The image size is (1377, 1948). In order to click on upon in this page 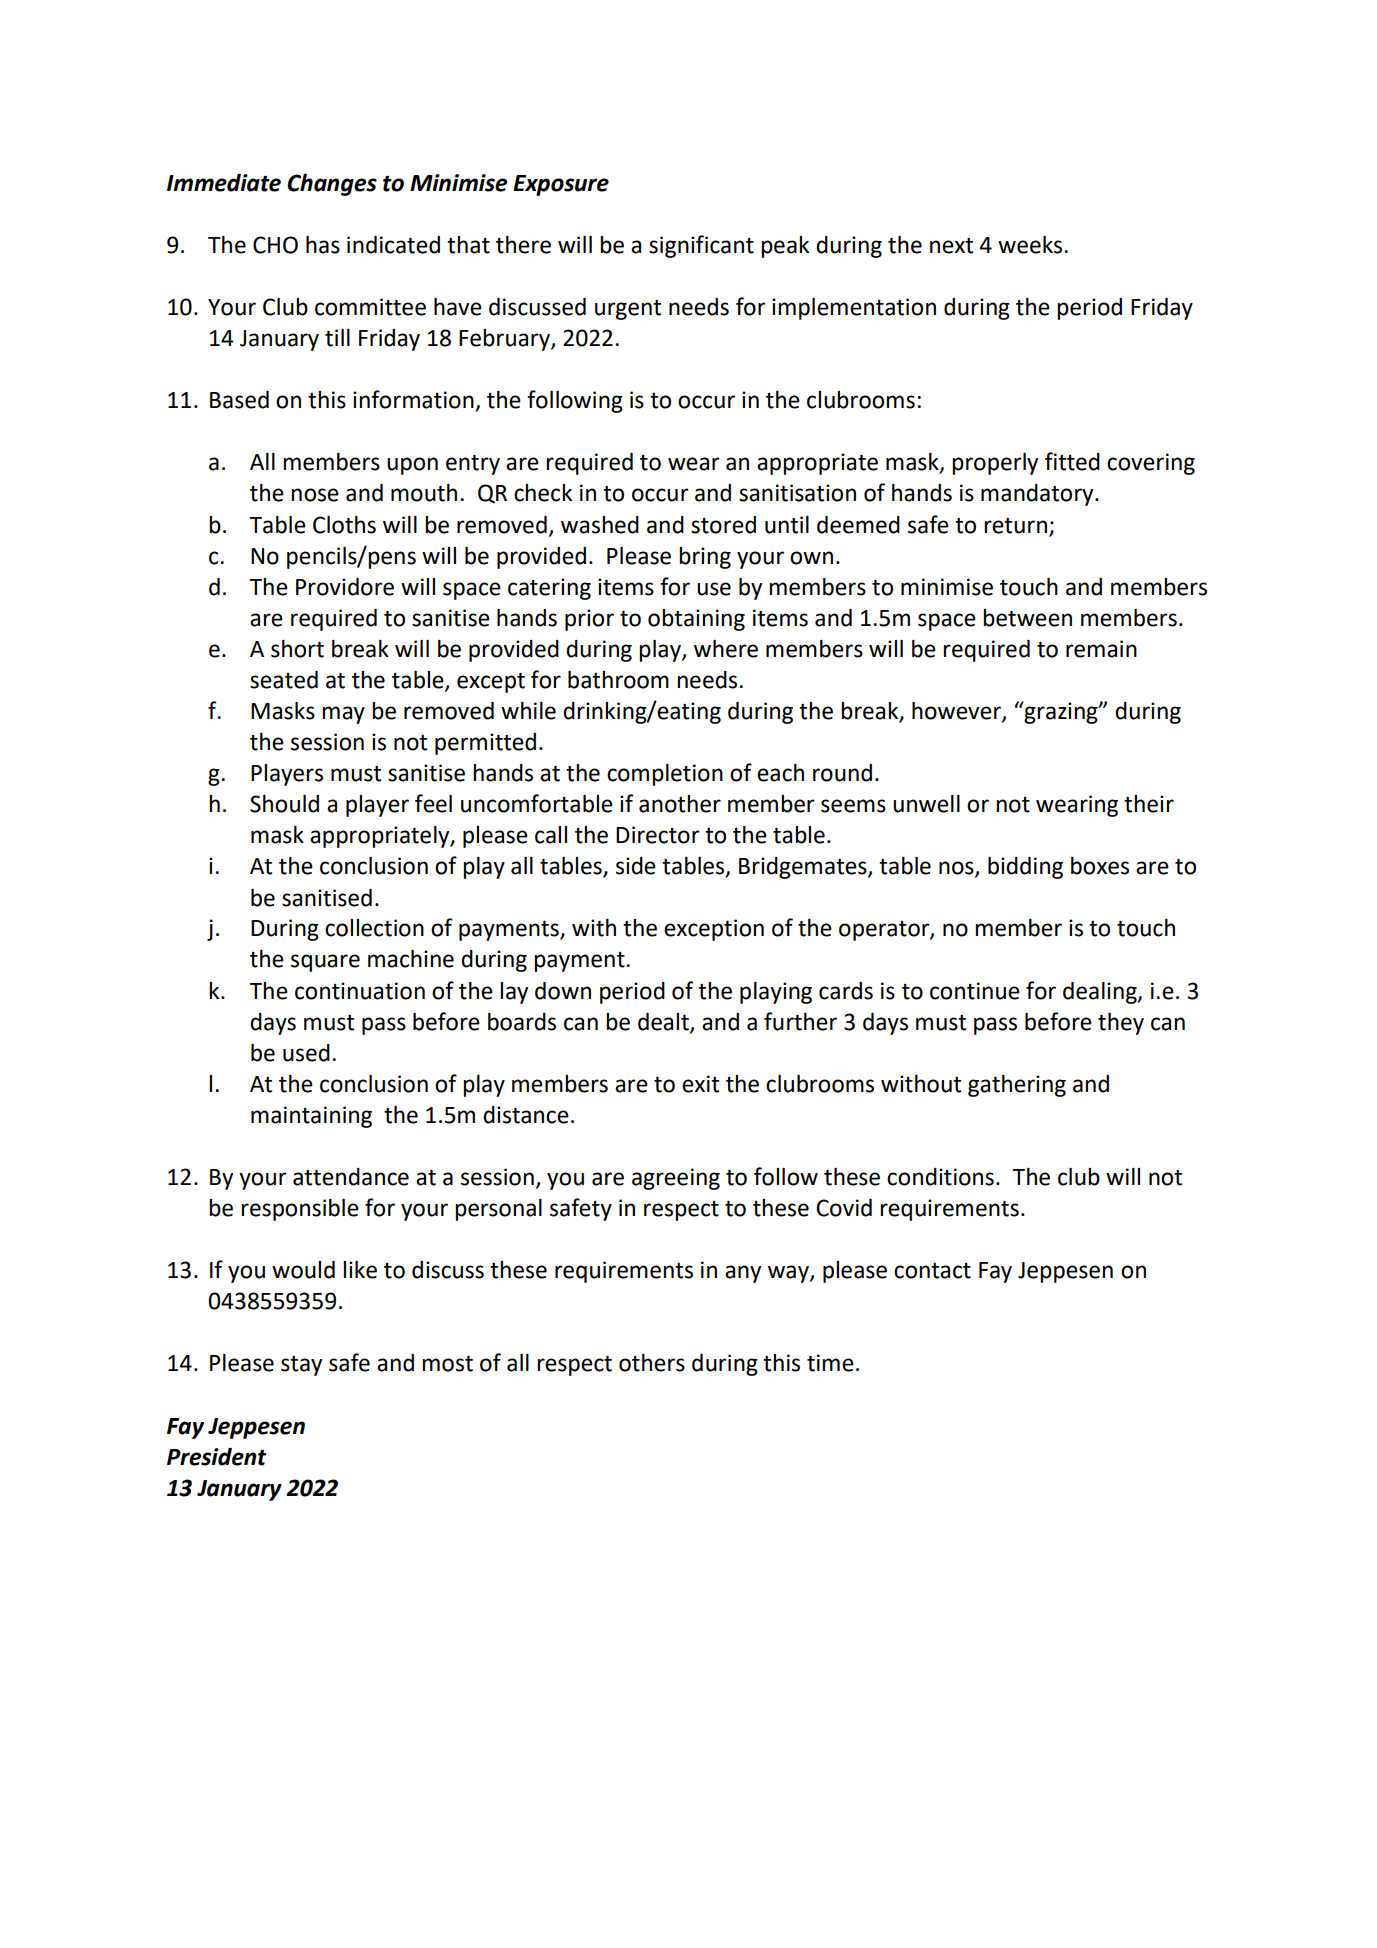, I will do `click(412, 466)`.
